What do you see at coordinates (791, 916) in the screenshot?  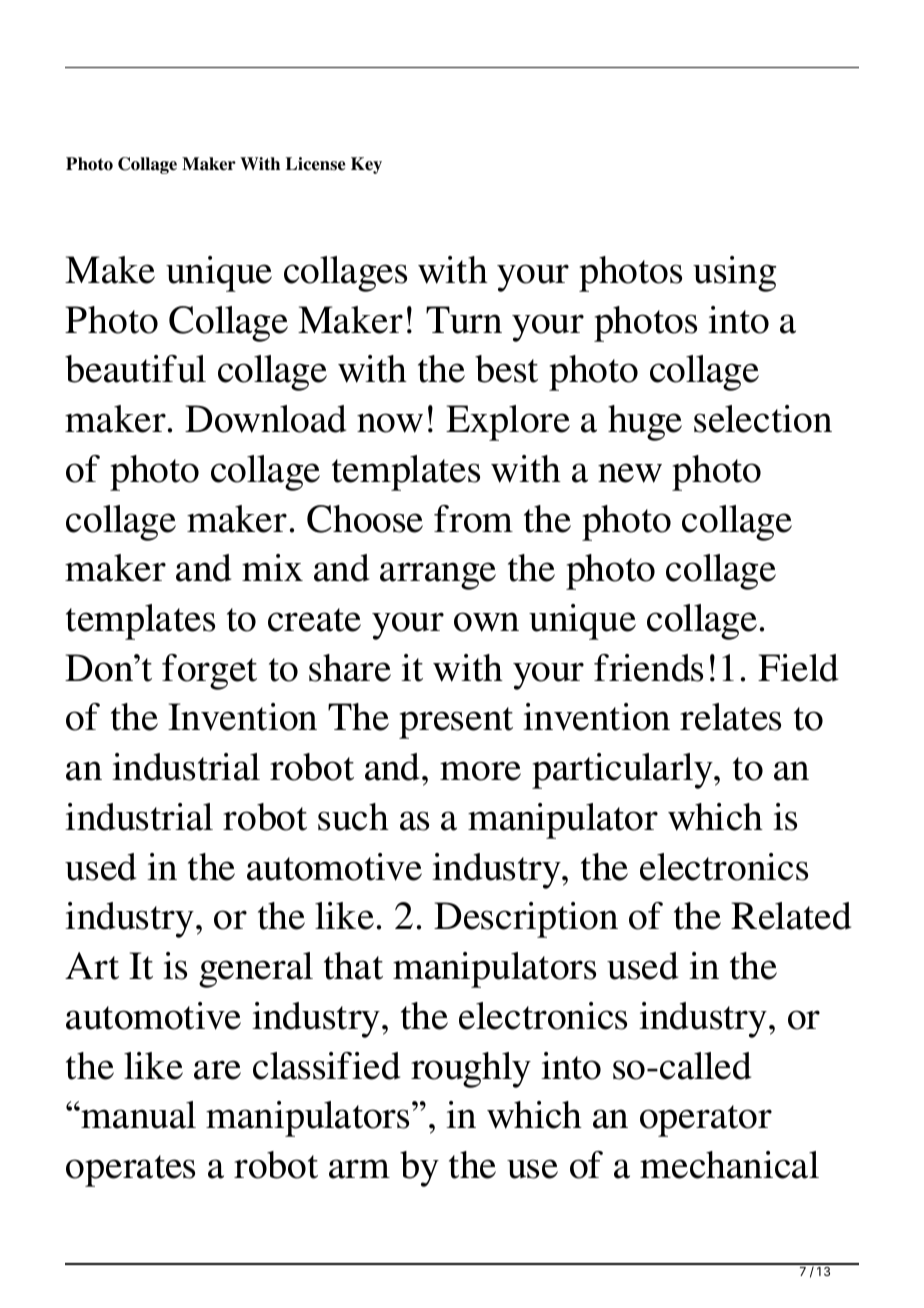 I see `Related` at bounding box center [791, 916].
